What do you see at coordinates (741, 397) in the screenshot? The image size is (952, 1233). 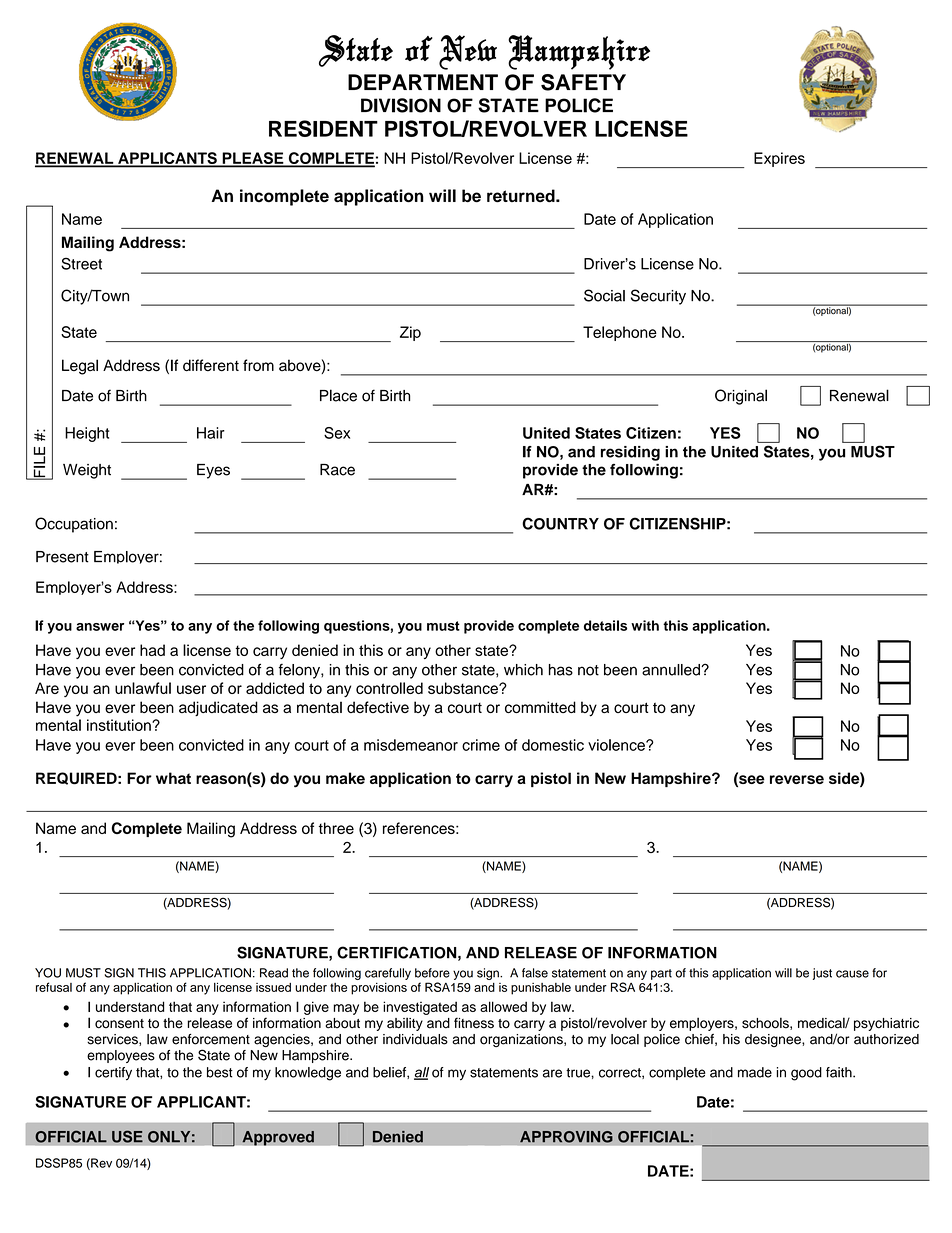 I see `Original` at bounding box center [741, 397].
